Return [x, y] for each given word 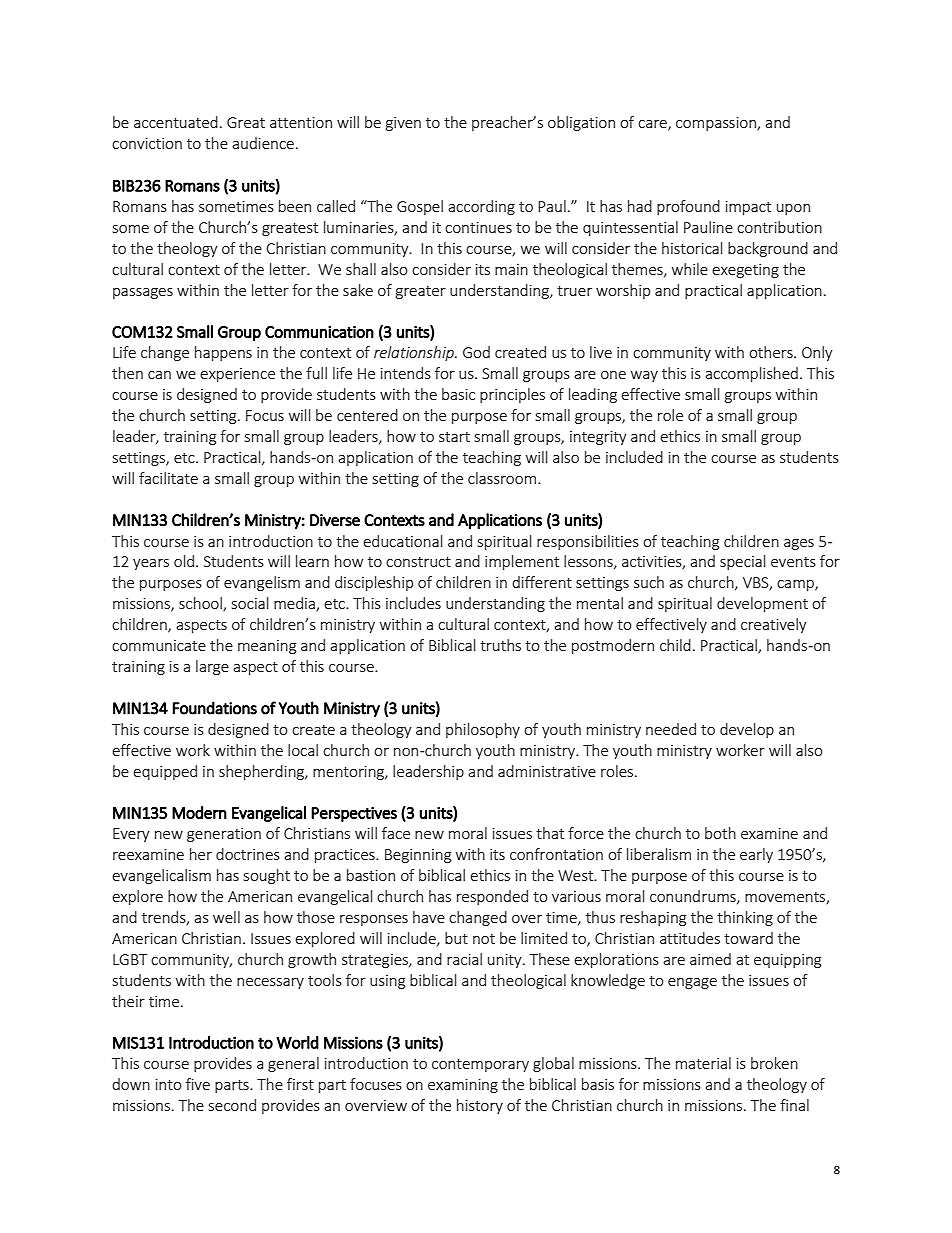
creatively [774, 625]
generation [224, 835]
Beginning [418, 856]
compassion [717, 124]
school [201, 604]
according [481, 207]
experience [237, 375]
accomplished [751, 374]
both [720, 833]
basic [458, 394]
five [198, 1084]
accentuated [176, 122]
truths [500, 645]
